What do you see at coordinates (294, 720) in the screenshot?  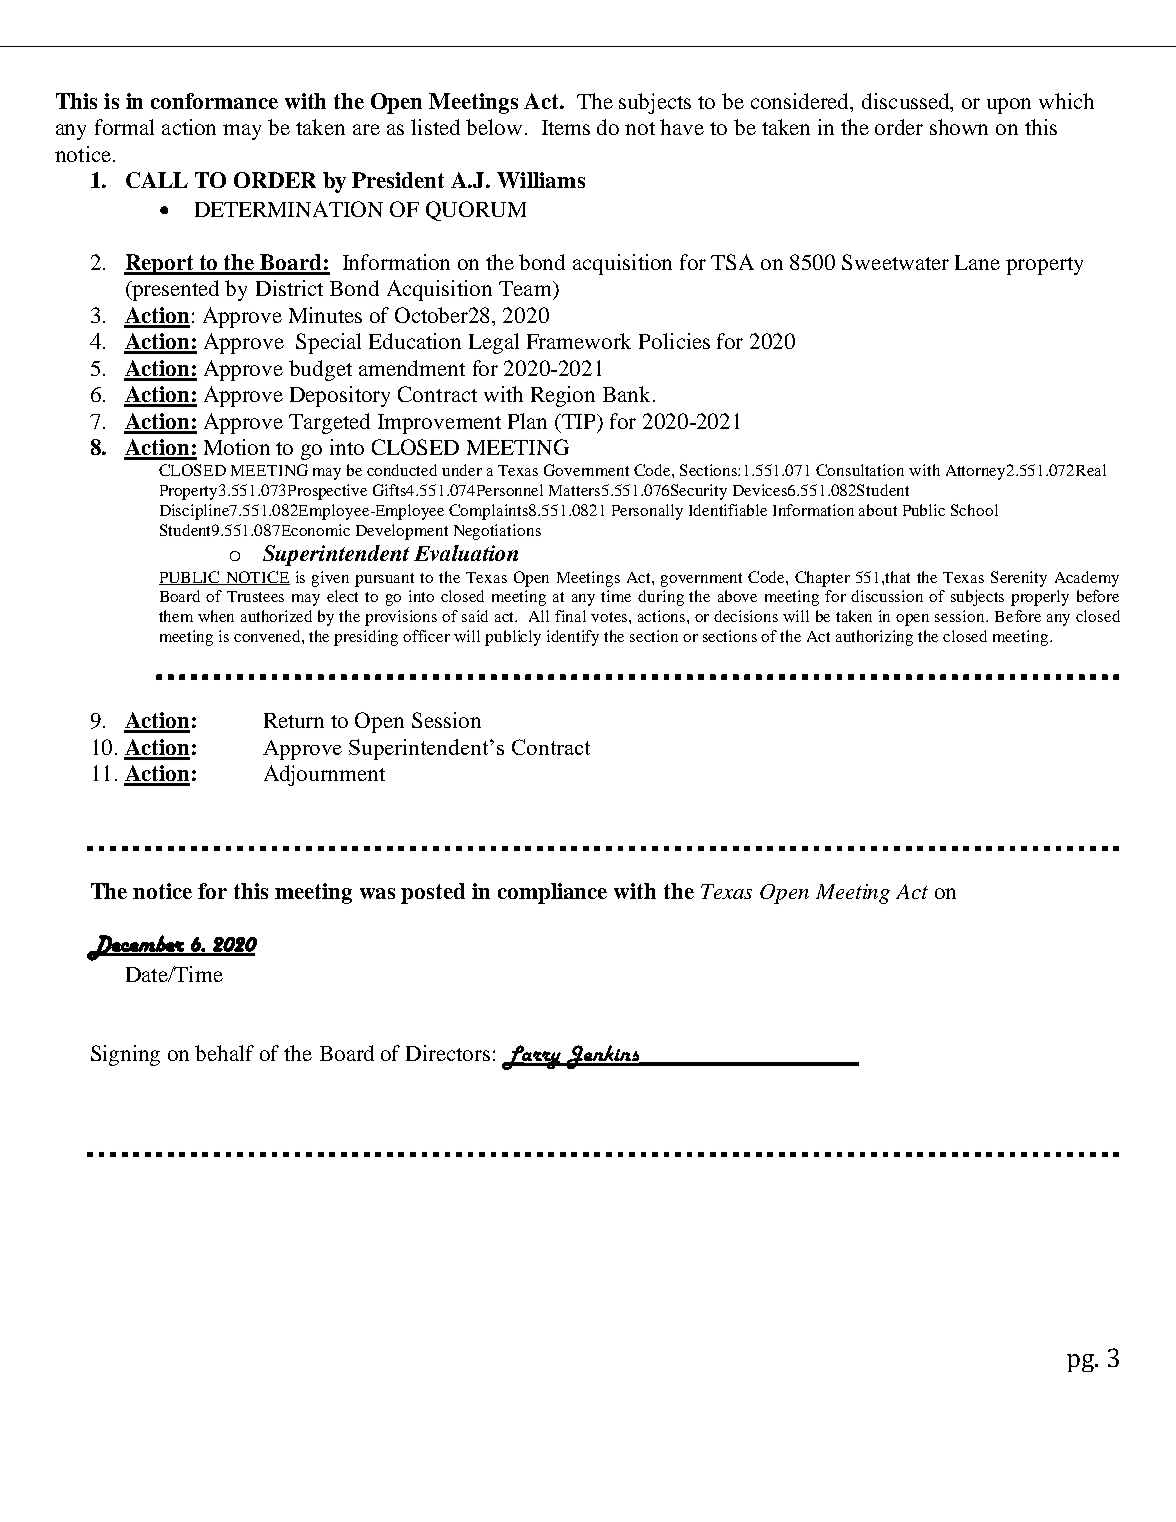 I see `Return` at bounding box center [294, 720].
